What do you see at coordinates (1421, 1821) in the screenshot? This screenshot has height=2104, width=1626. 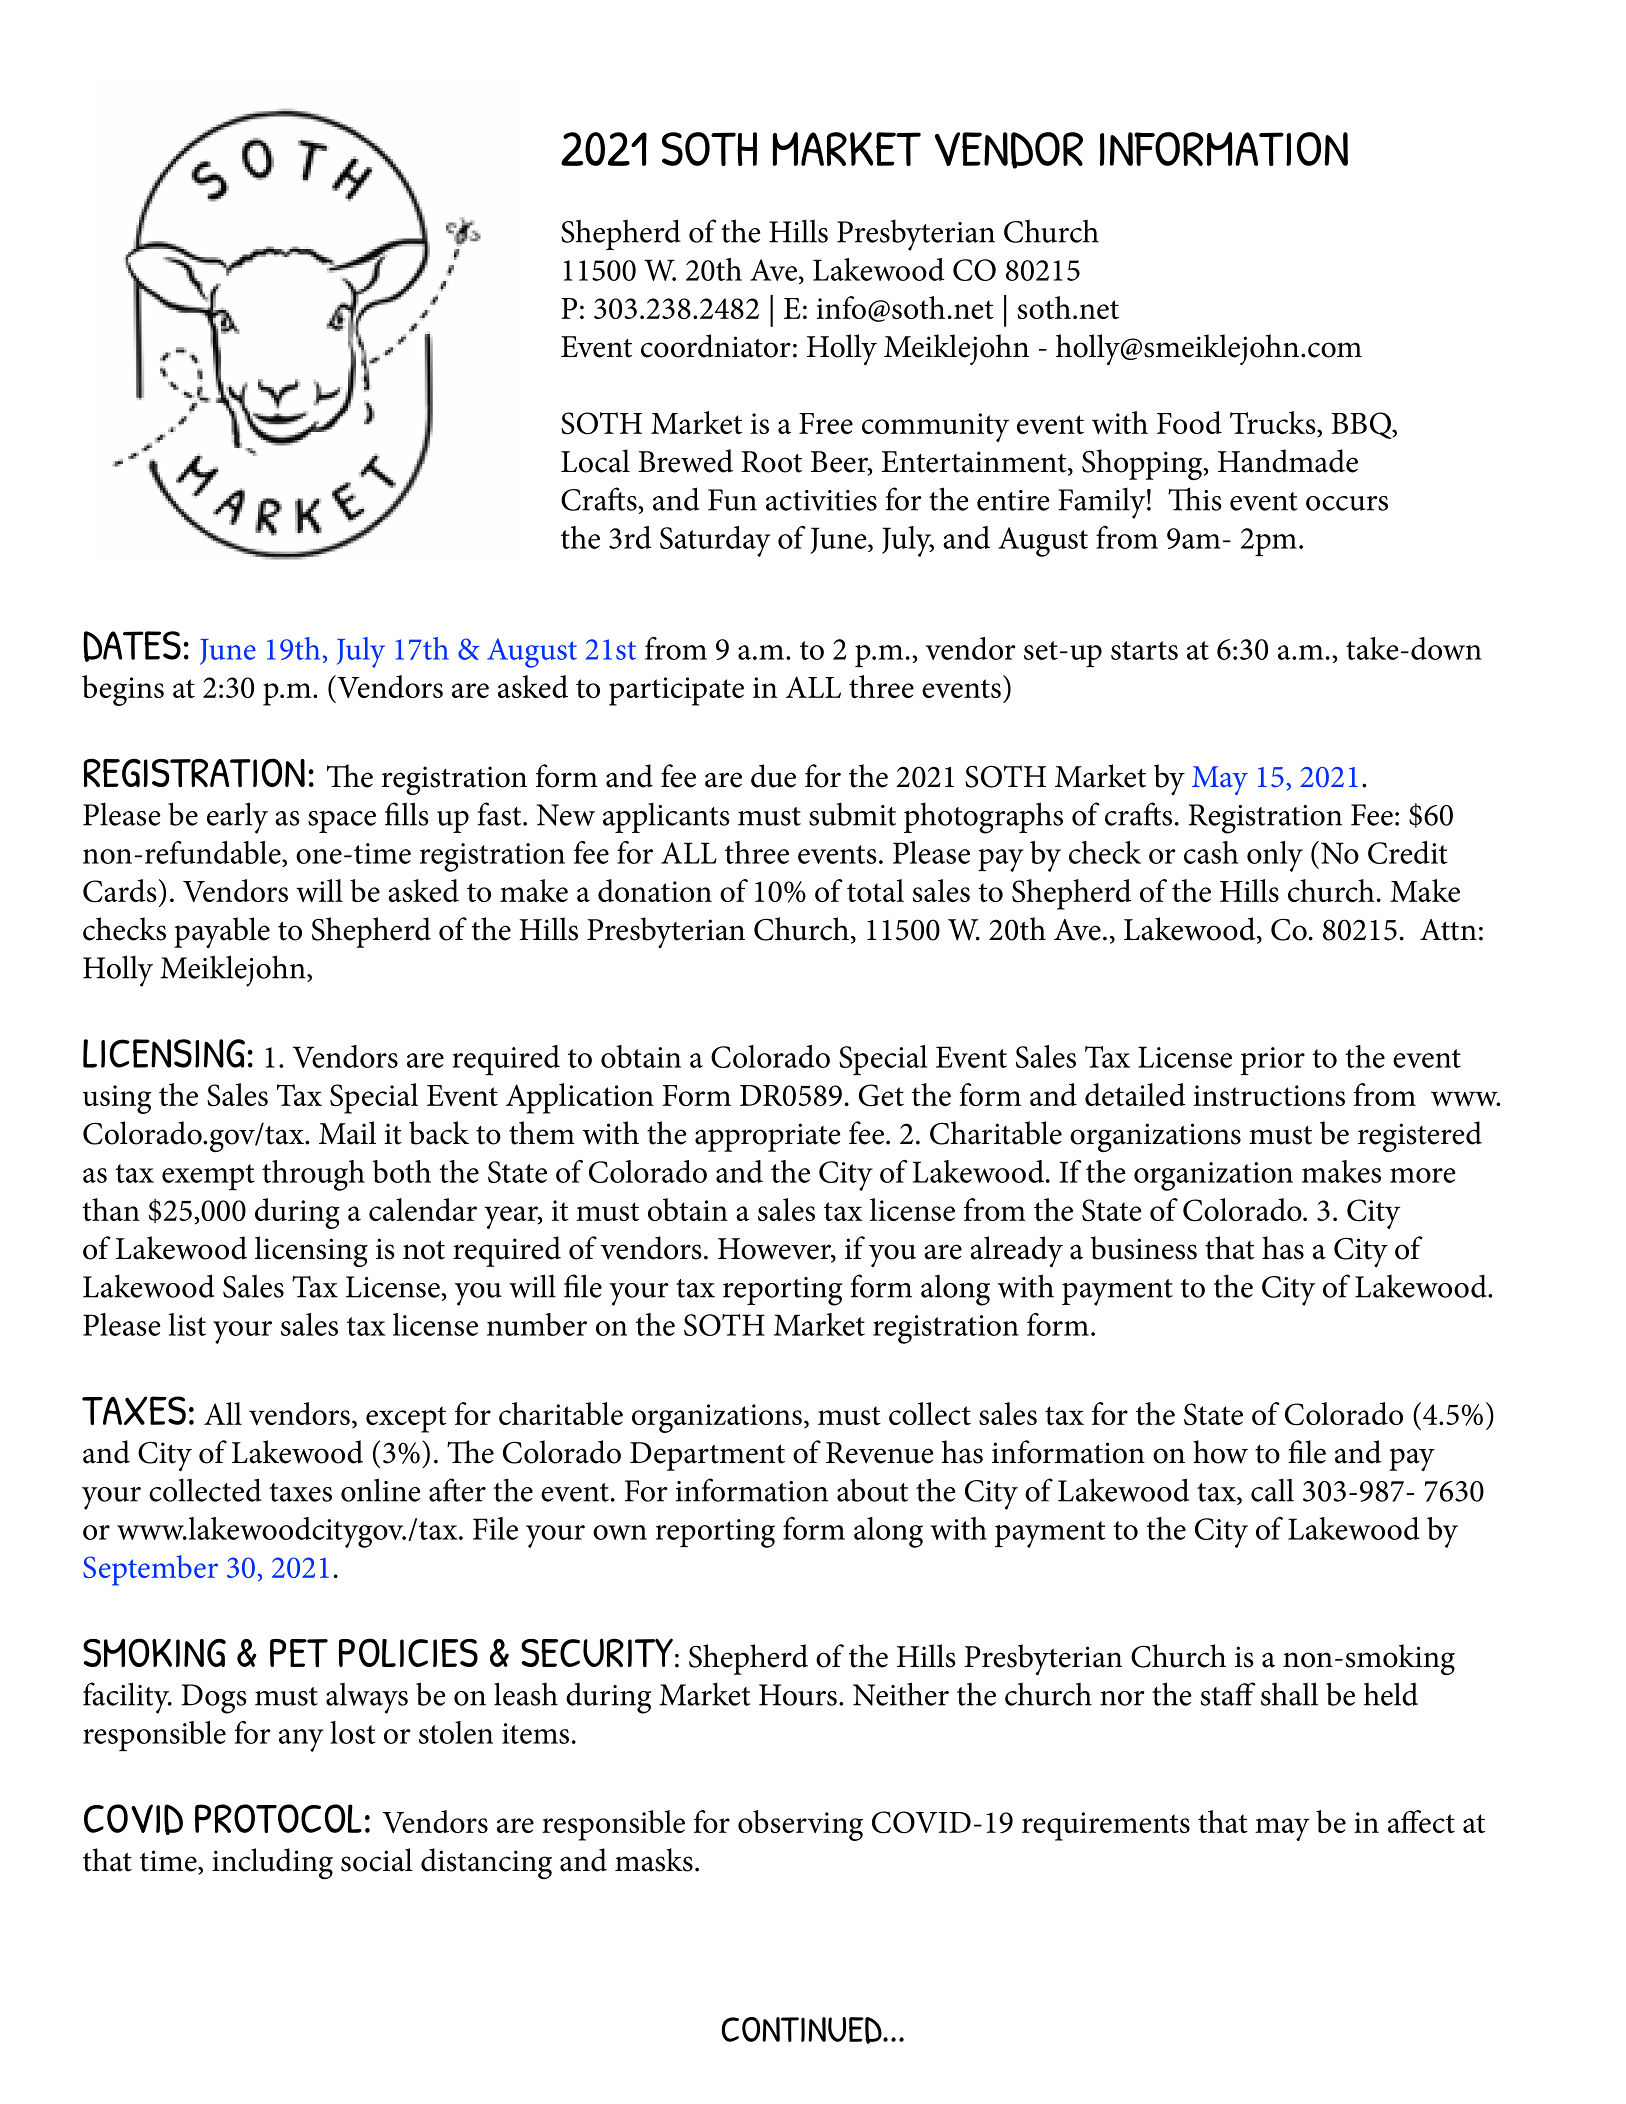 I see `affect` at bounding box center [1421, 1821].
